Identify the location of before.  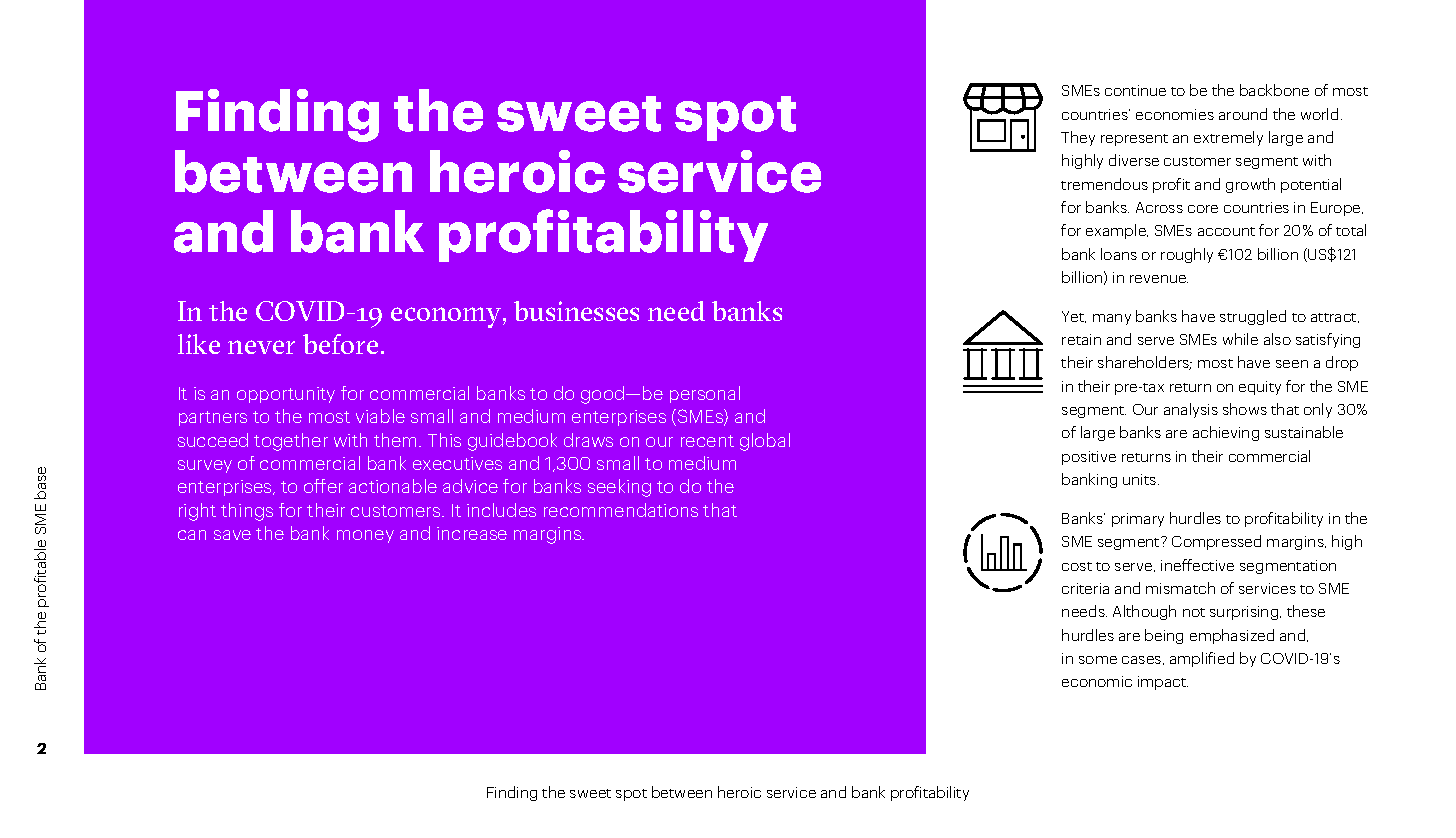
(340, 344).
